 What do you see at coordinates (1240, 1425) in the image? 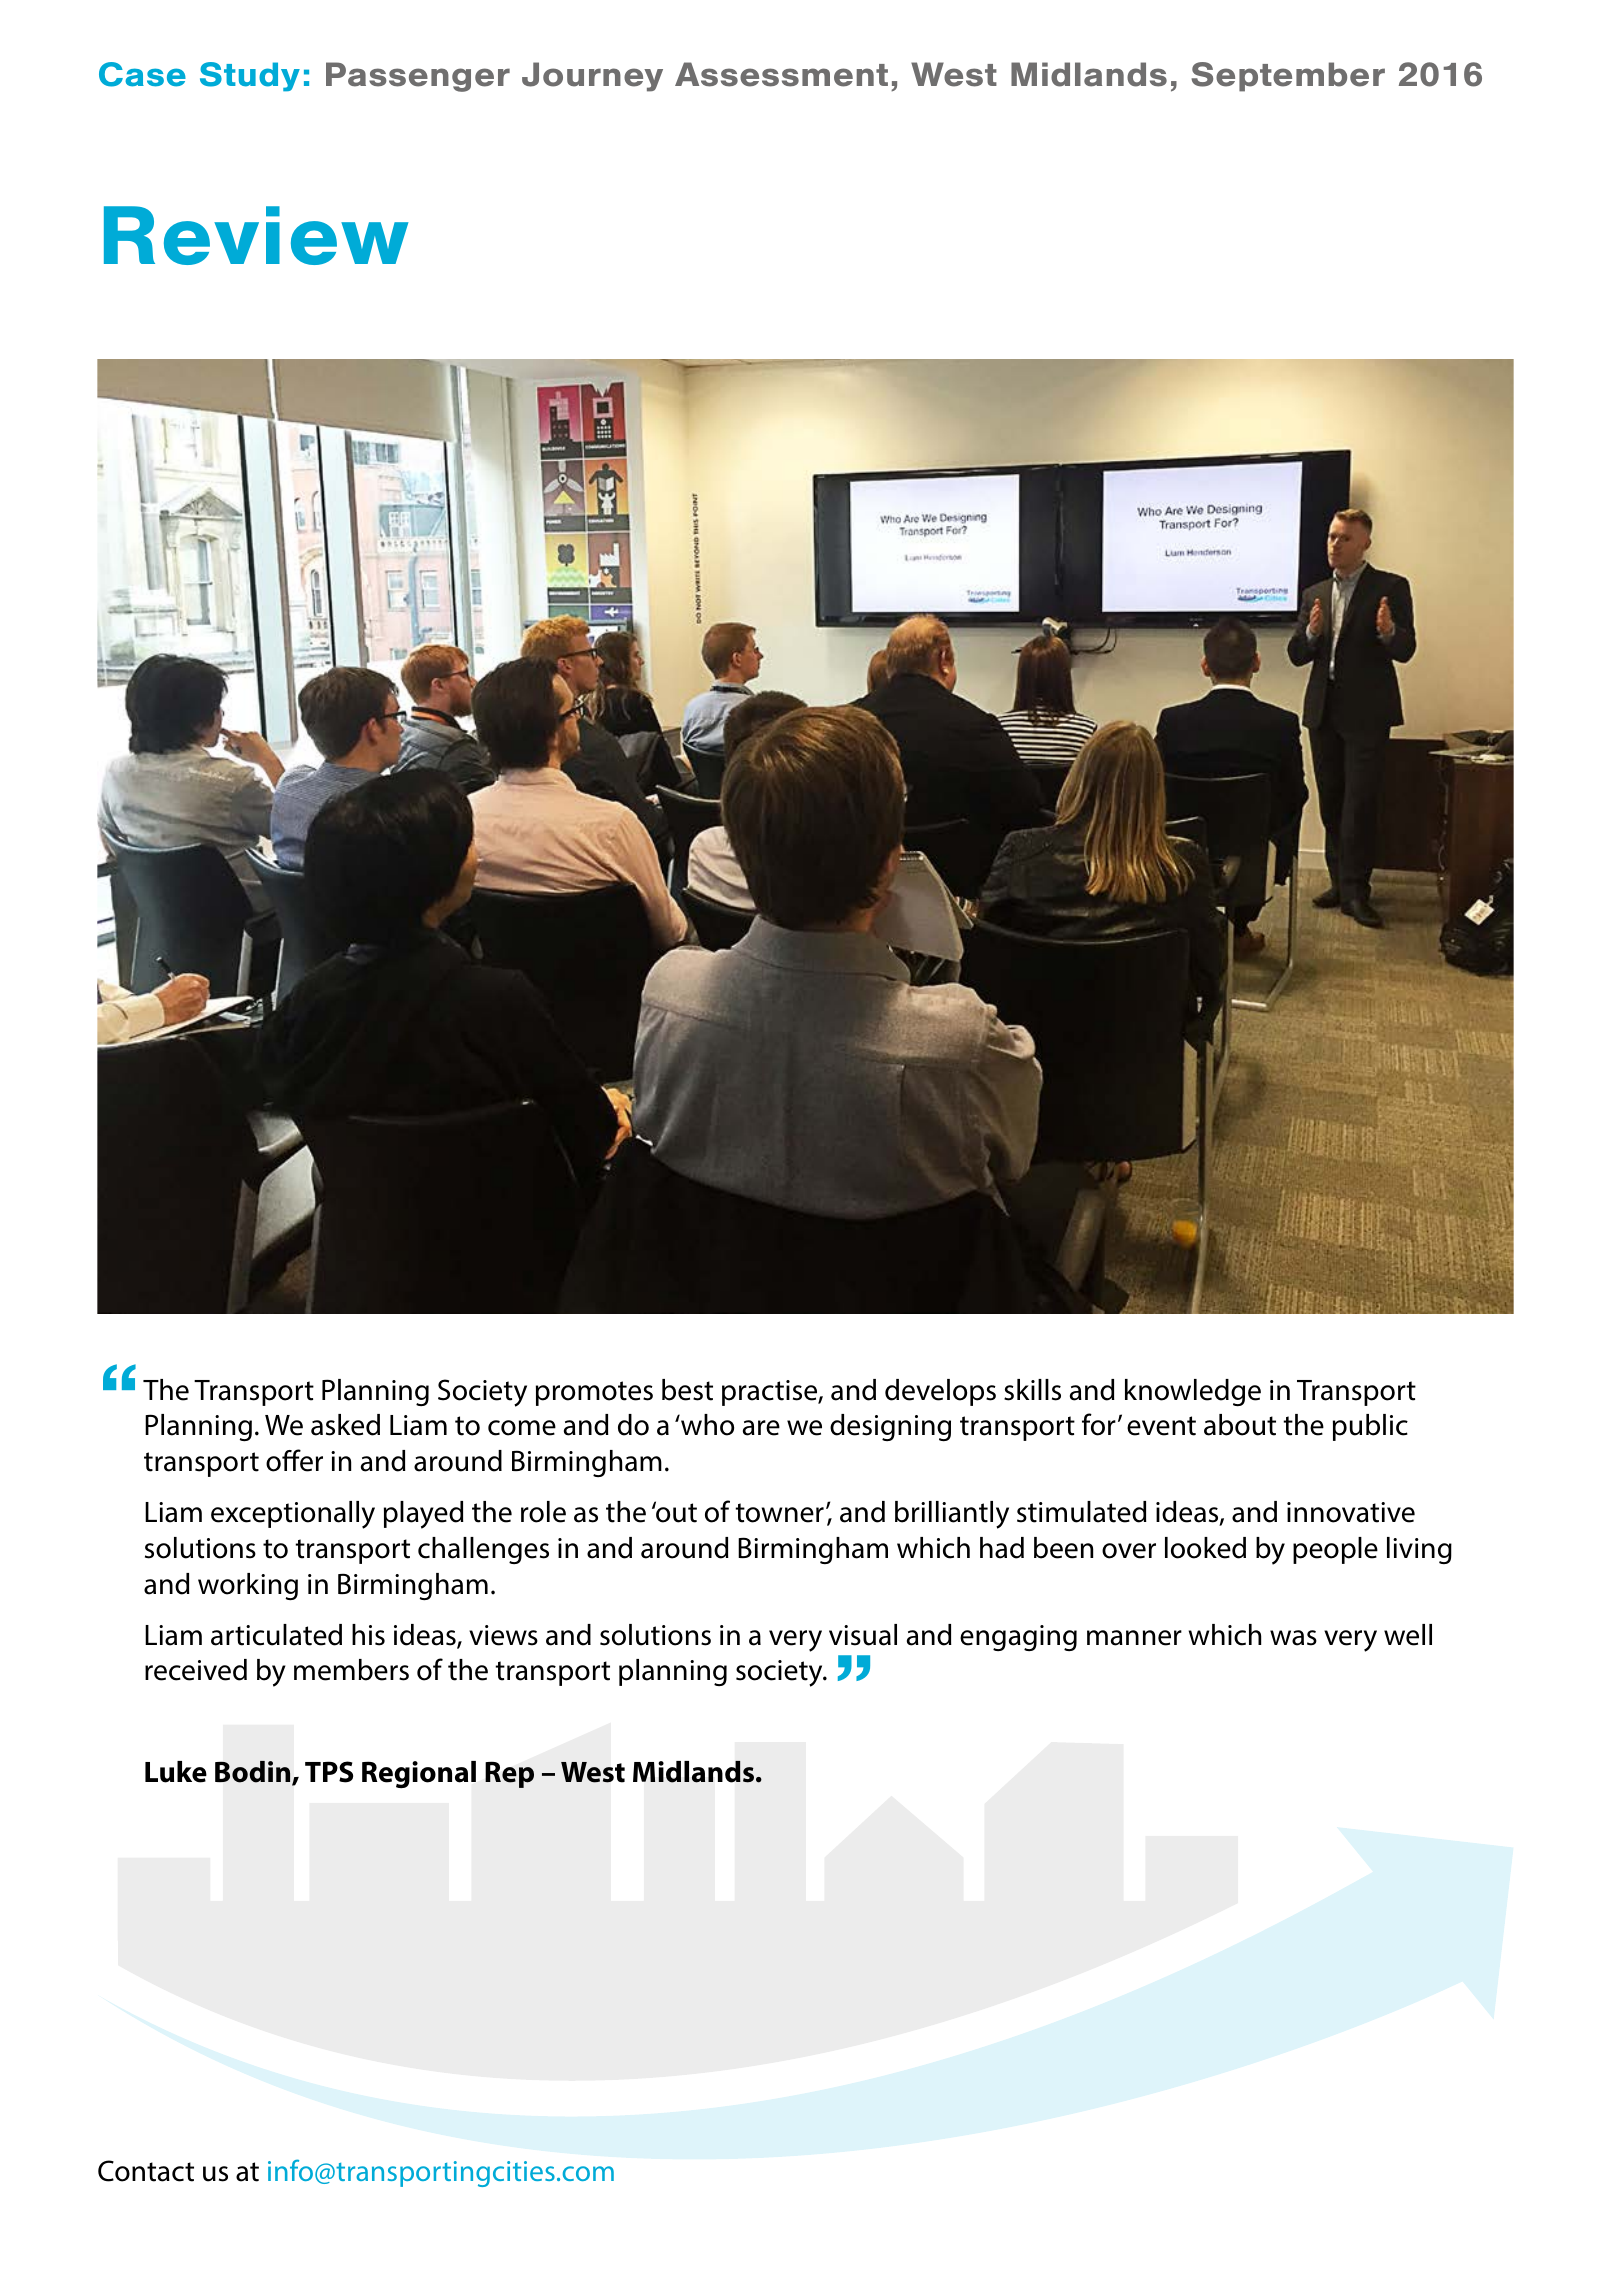
I see `about` at bounding box center [1240, 1425].
